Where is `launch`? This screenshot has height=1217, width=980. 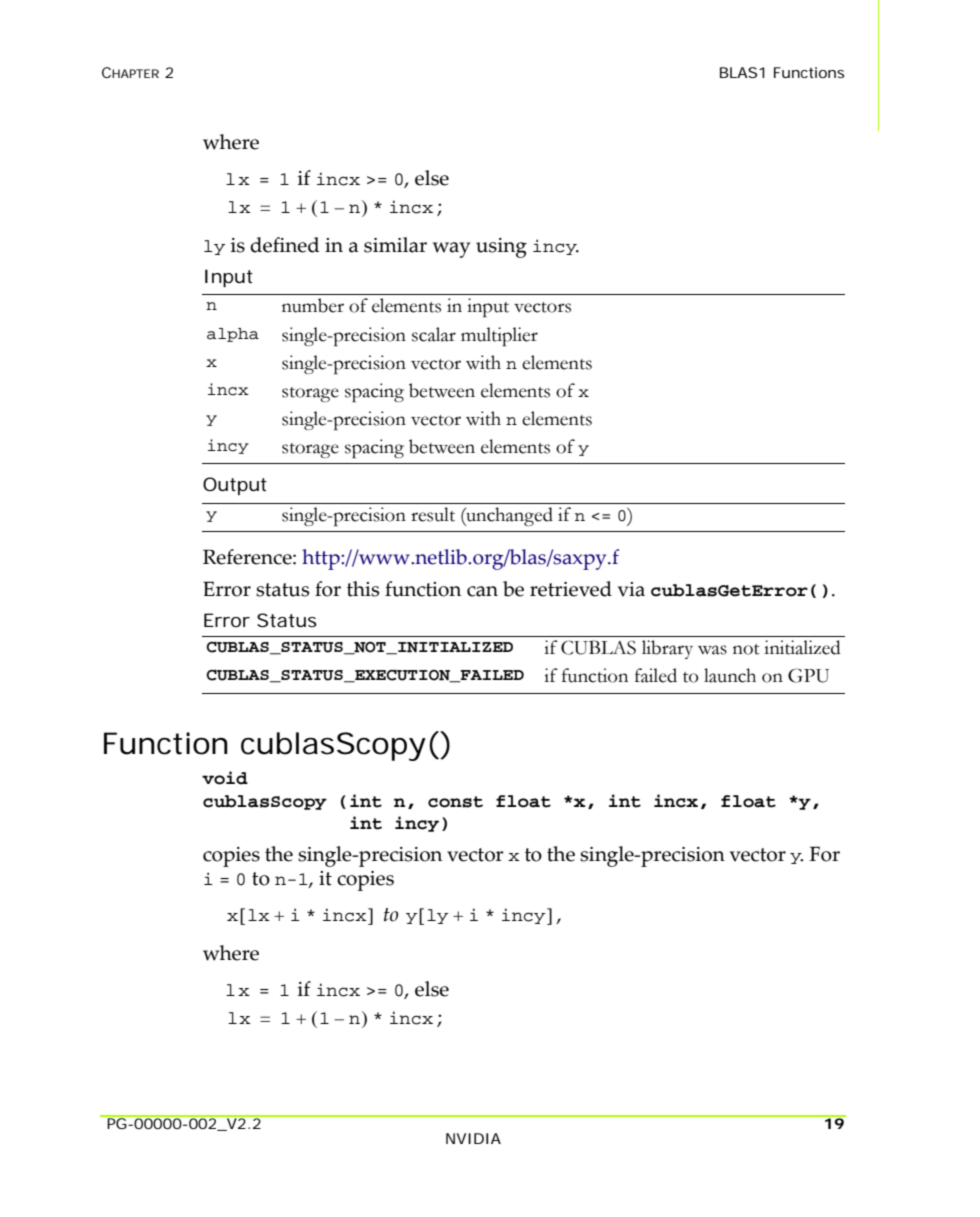
launch is located at coordinates (730, 675).
